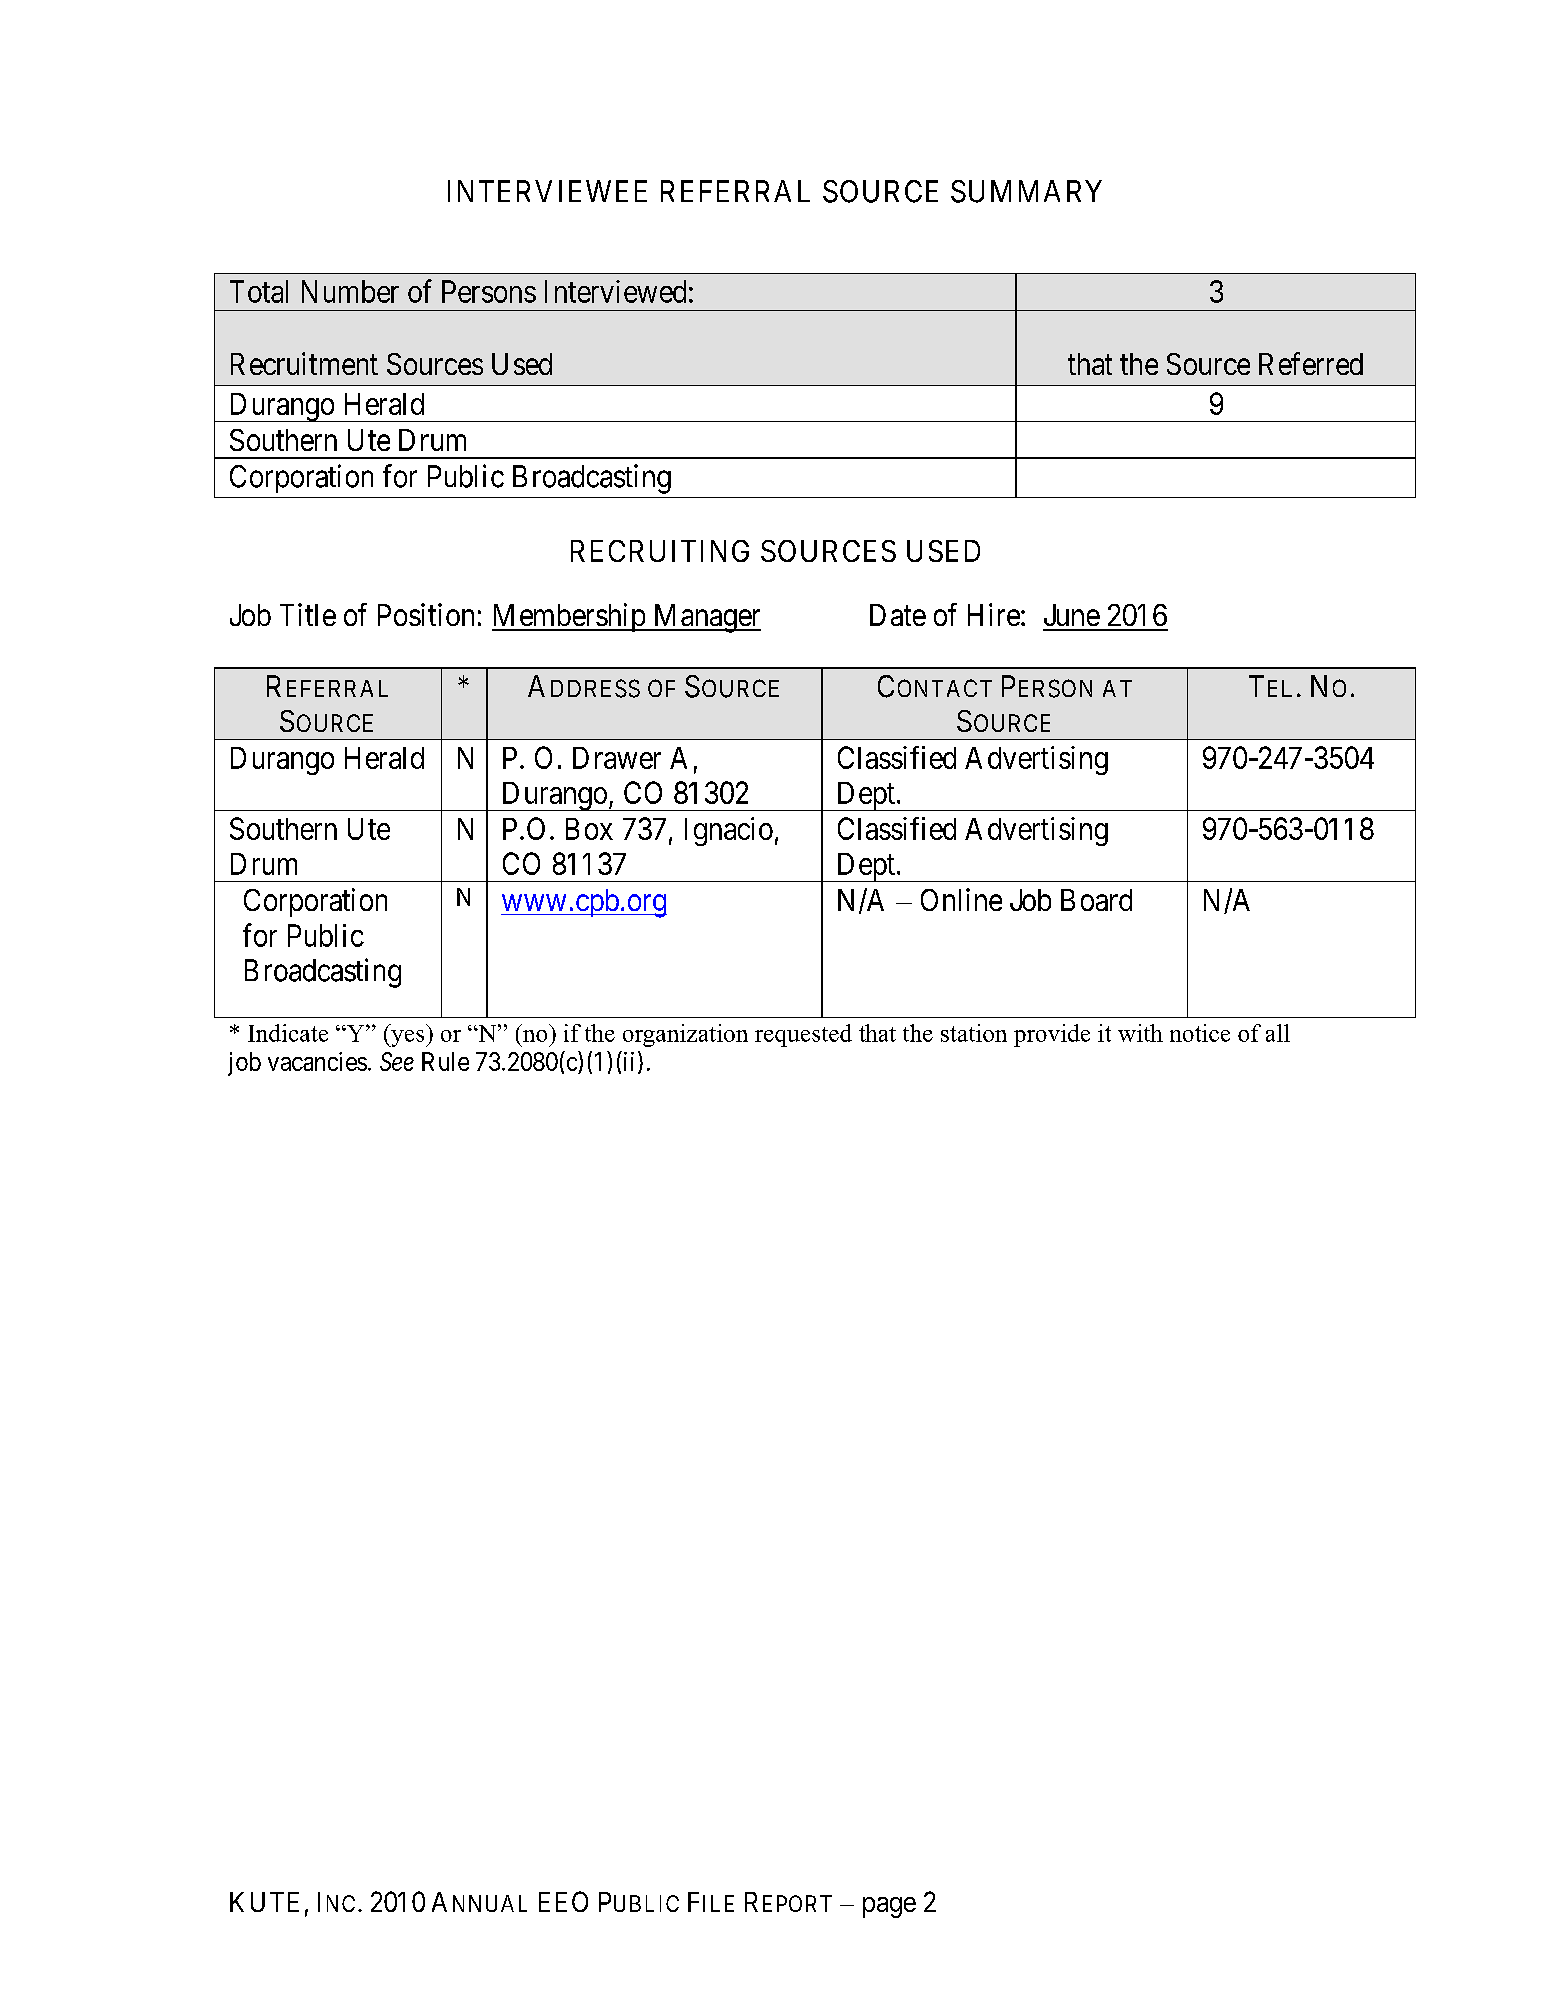 The width and height of the document is (1552, 2009). What do you see at coordinates (685, 1035) in the document?
I see `organization` at bounding box center [685, 1035].
